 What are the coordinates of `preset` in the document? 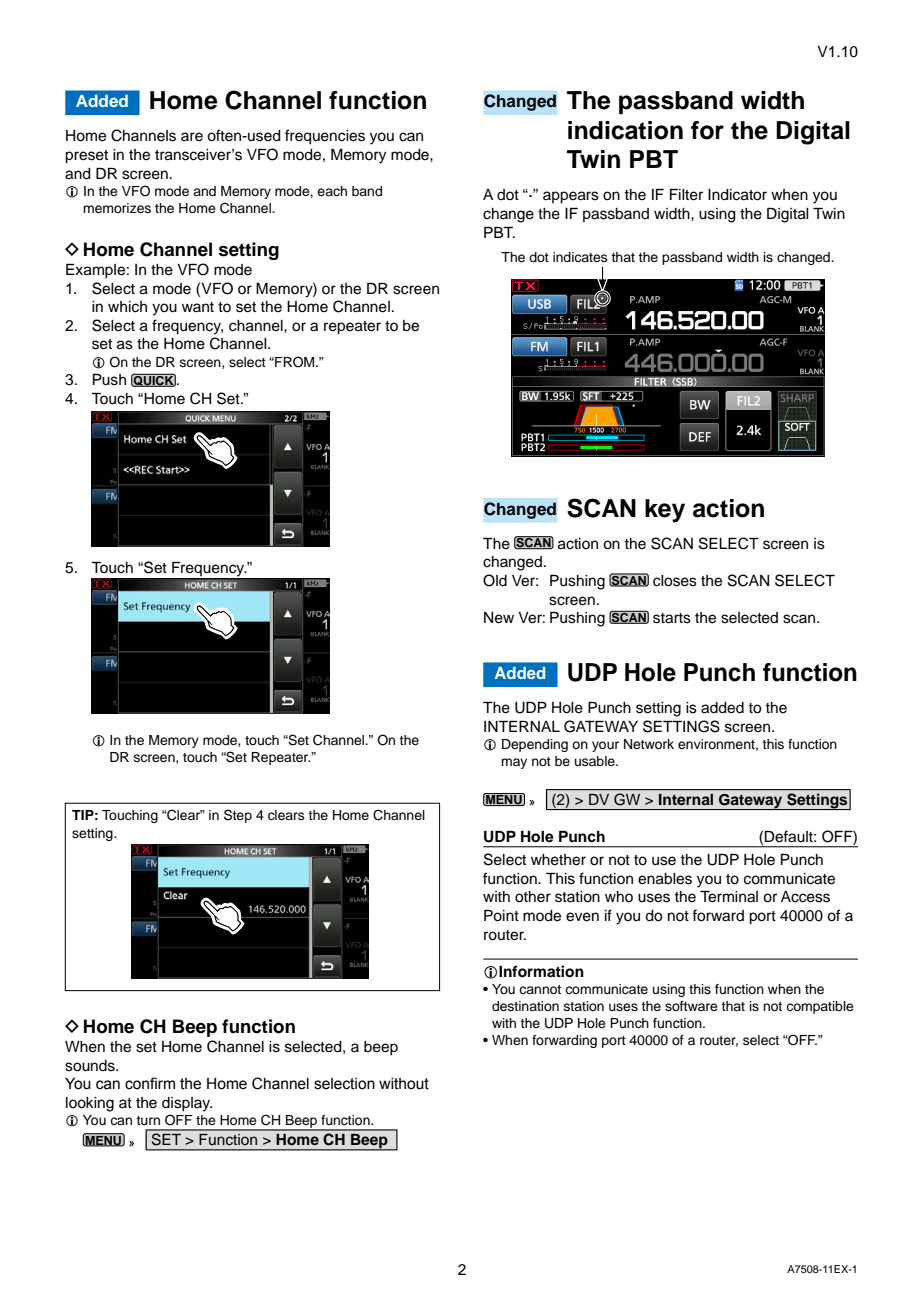 It's located at (86, 157).
